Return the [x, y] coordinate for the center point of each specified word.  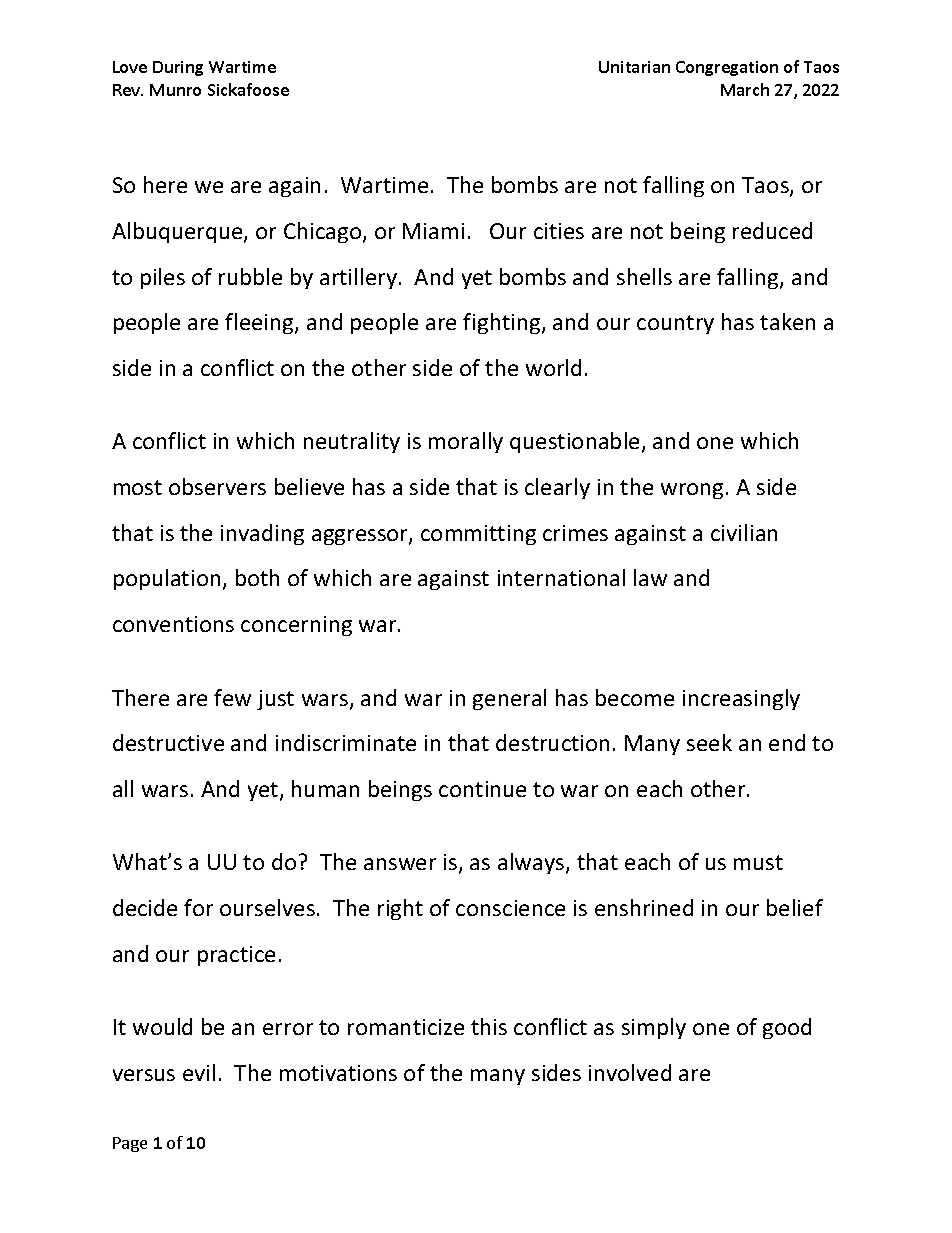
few [232, 697]
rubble [250, 276]
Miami [433, 231]
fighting [503, 323]
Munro [175, 90]
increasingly [741, 699]
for [198, 907]
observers [217, 486]
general [509, 699]
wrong [692, 491]
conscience [510, 908]
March [745, 89]
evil [199, 1072]
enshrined [644, 907]
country [675, 324]
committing [478, 535]
